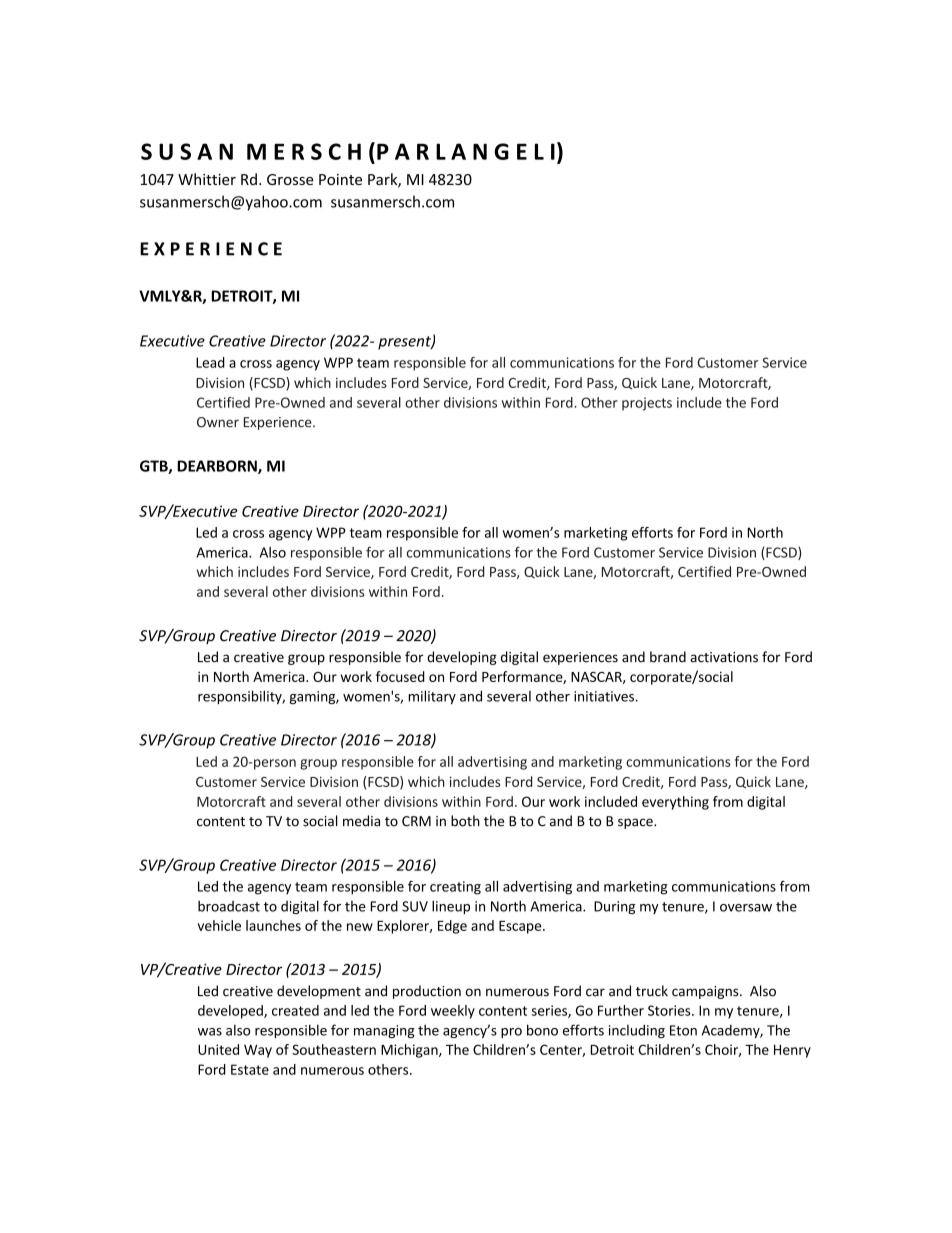 The width and height of the screenshot is (952, 1233). I want to click on focused, so click(400, 676).
